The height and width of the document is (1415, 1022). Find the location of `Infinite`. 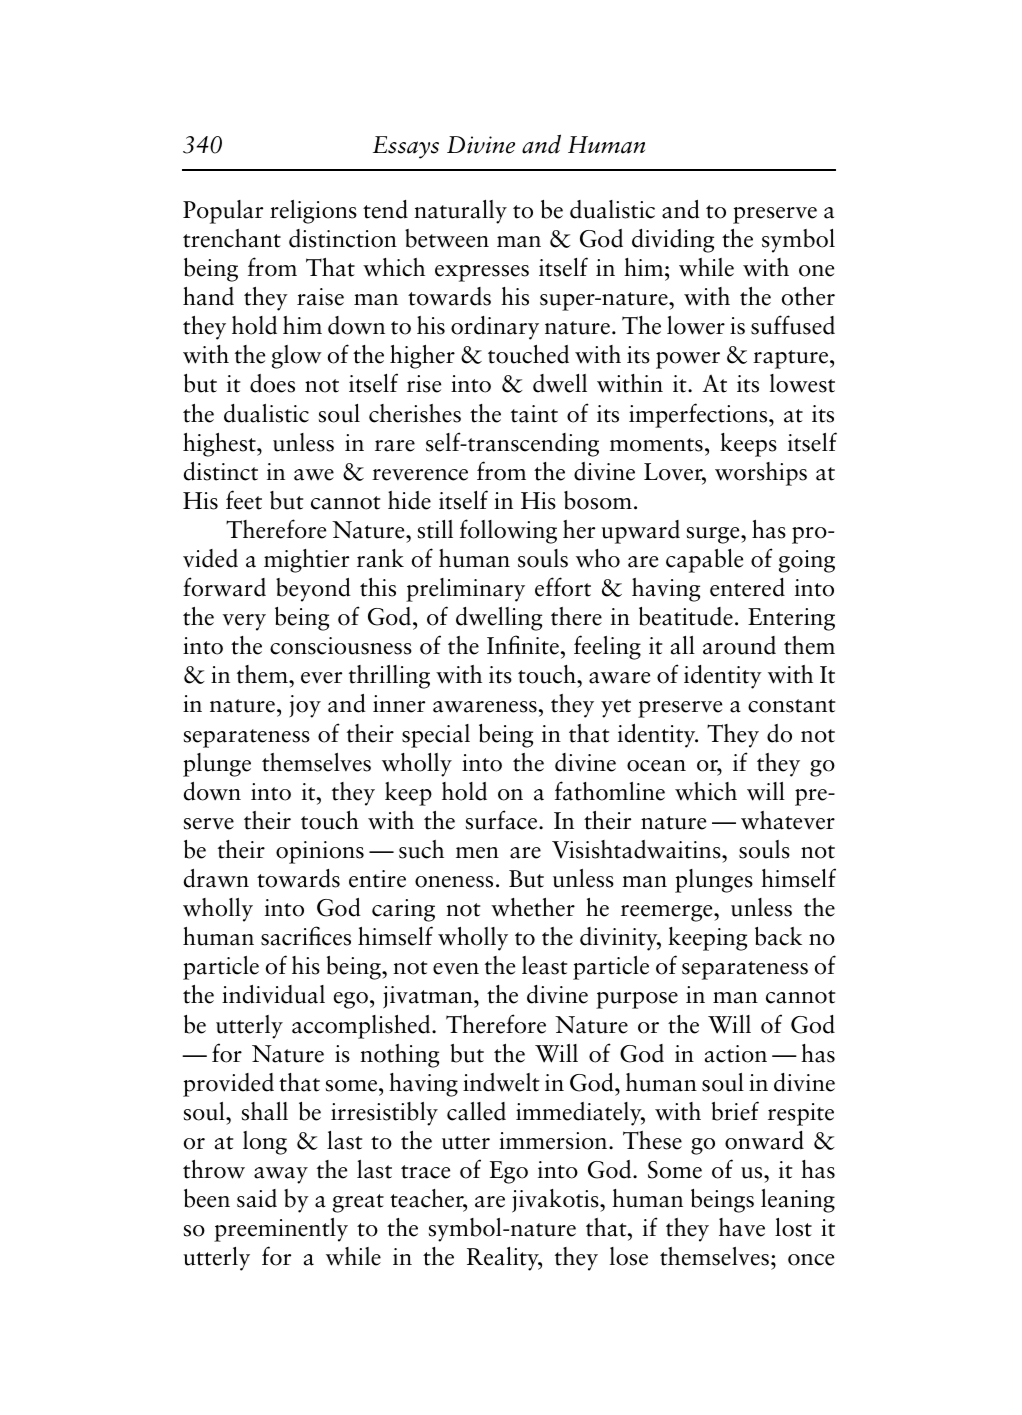

Infinite is located at coordinates (523, 645).
